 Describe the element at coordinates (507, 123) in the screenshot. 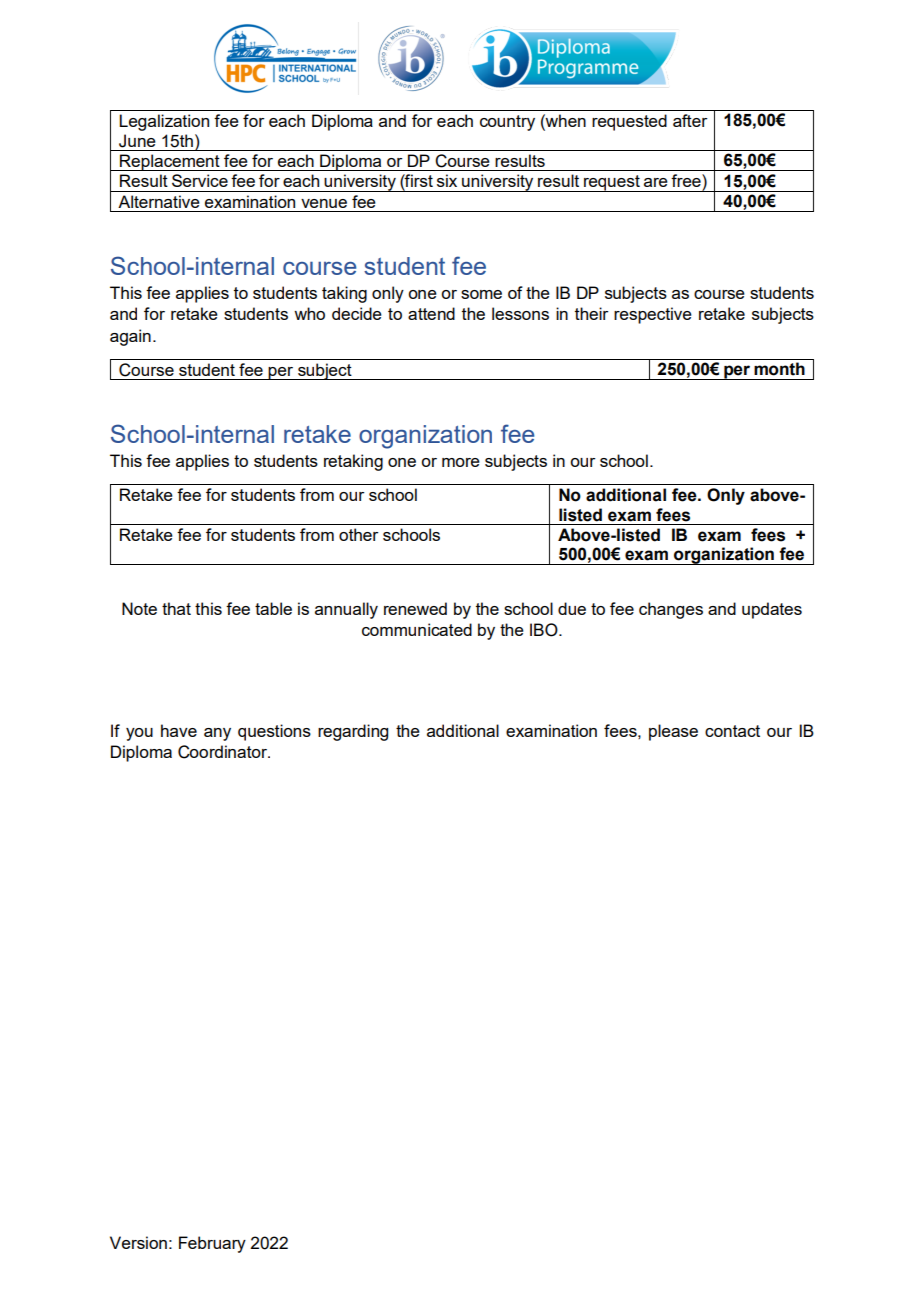

I see `country` at that location.
